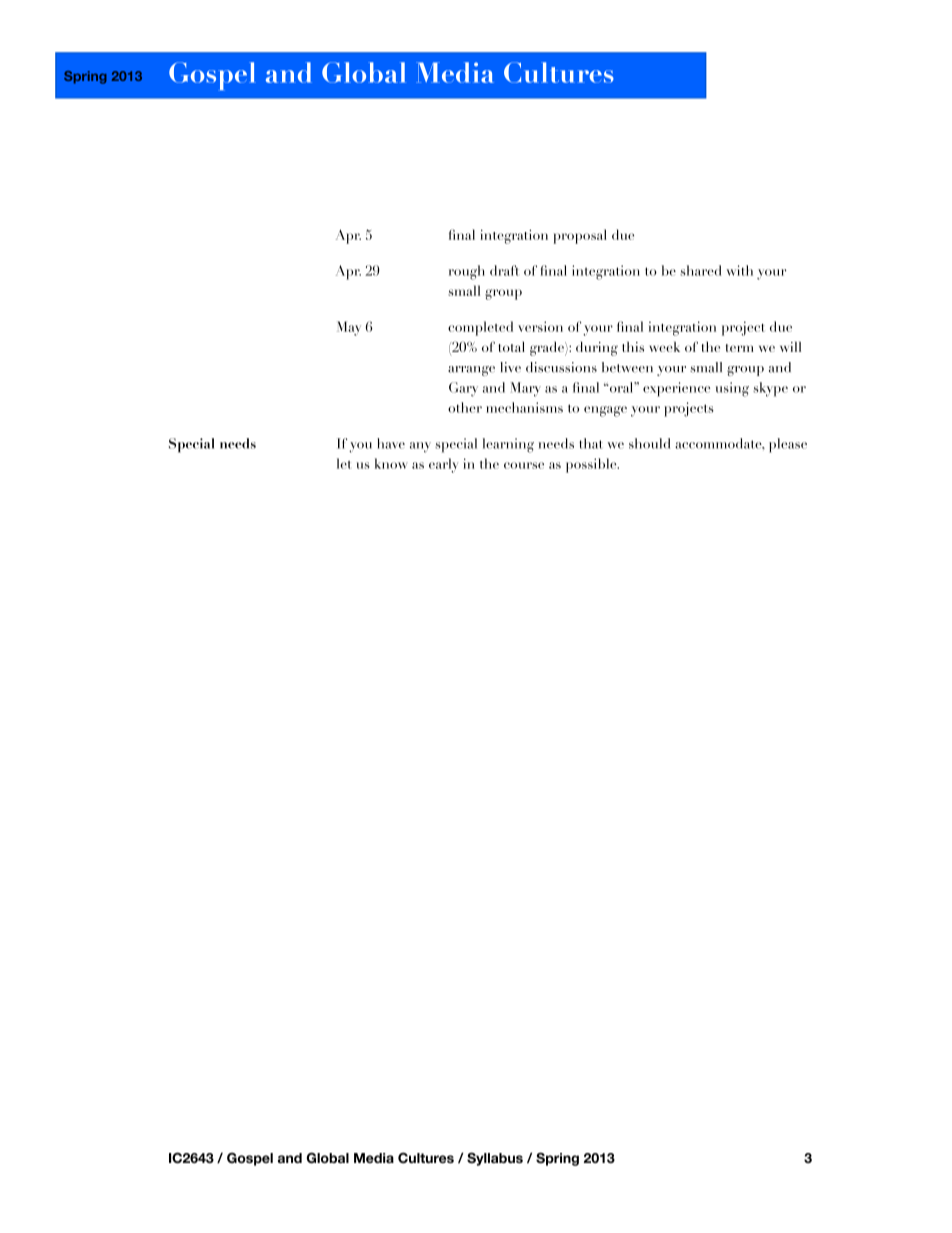  I want to click on please, so click(788, 445).
